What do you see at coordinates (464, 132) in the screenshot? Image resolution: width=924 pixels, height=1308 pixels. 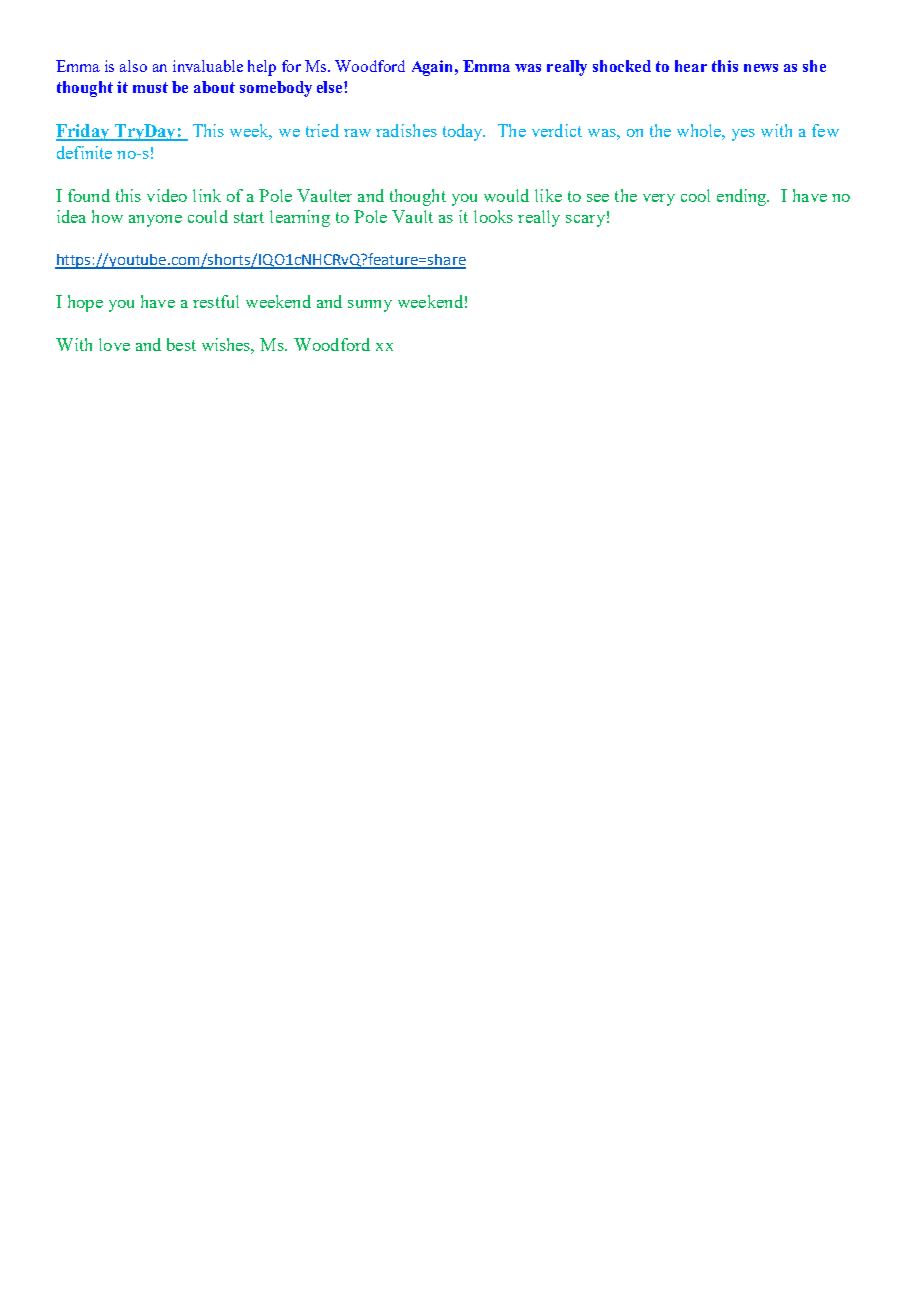 I see `today` at bounding box center [464, 132].
